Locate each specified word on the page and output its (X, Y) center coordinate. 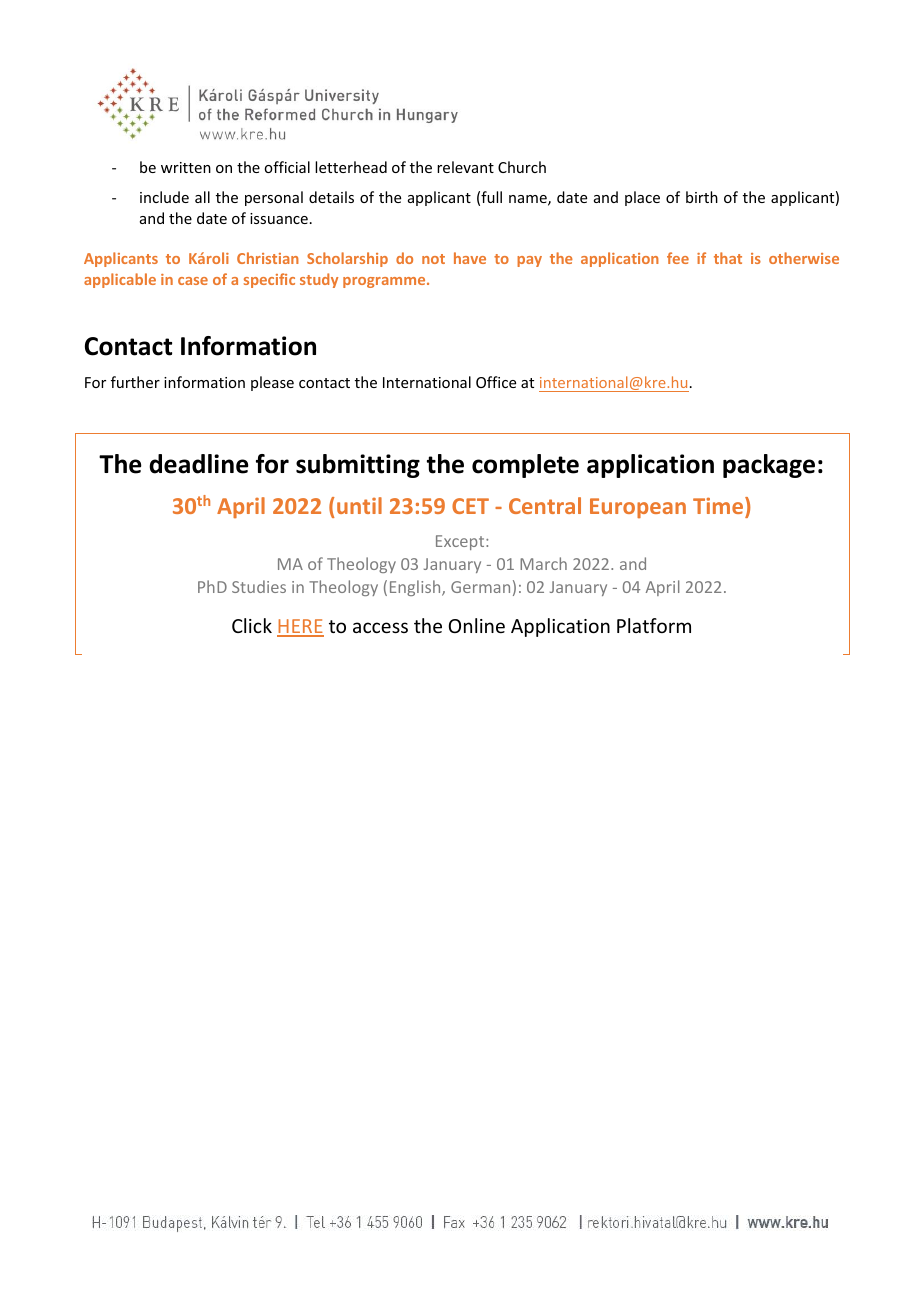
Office (496, 382)
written (186, 167)
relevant (465, 167)
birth (702, 197)
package (769, 466)
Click (252, 625)
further (135, 382)
